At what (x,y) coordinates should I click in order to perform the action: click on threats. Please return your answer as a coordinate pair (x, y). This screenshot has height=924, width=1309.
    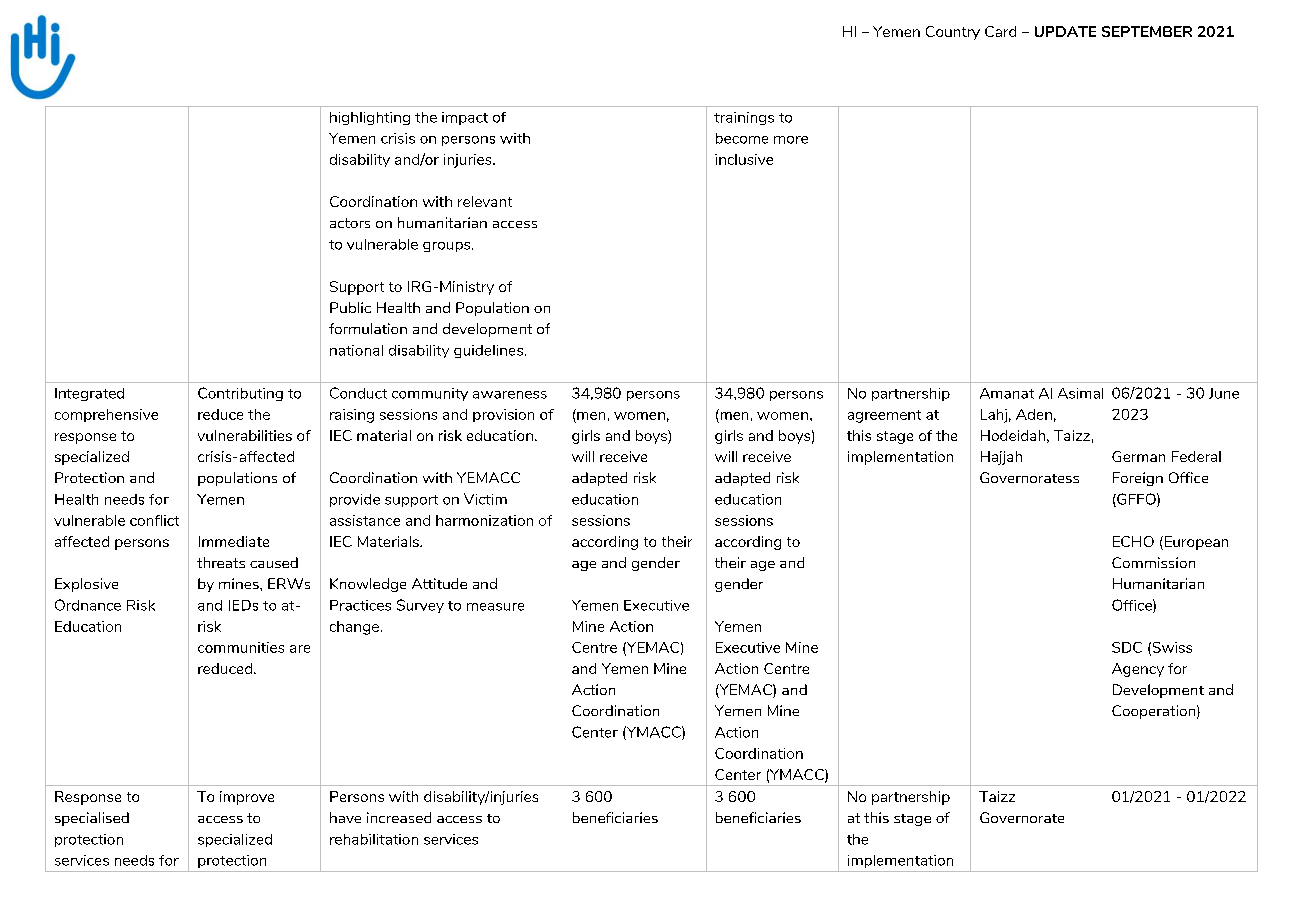
    Looking at the image, I should click on (221, 562).
